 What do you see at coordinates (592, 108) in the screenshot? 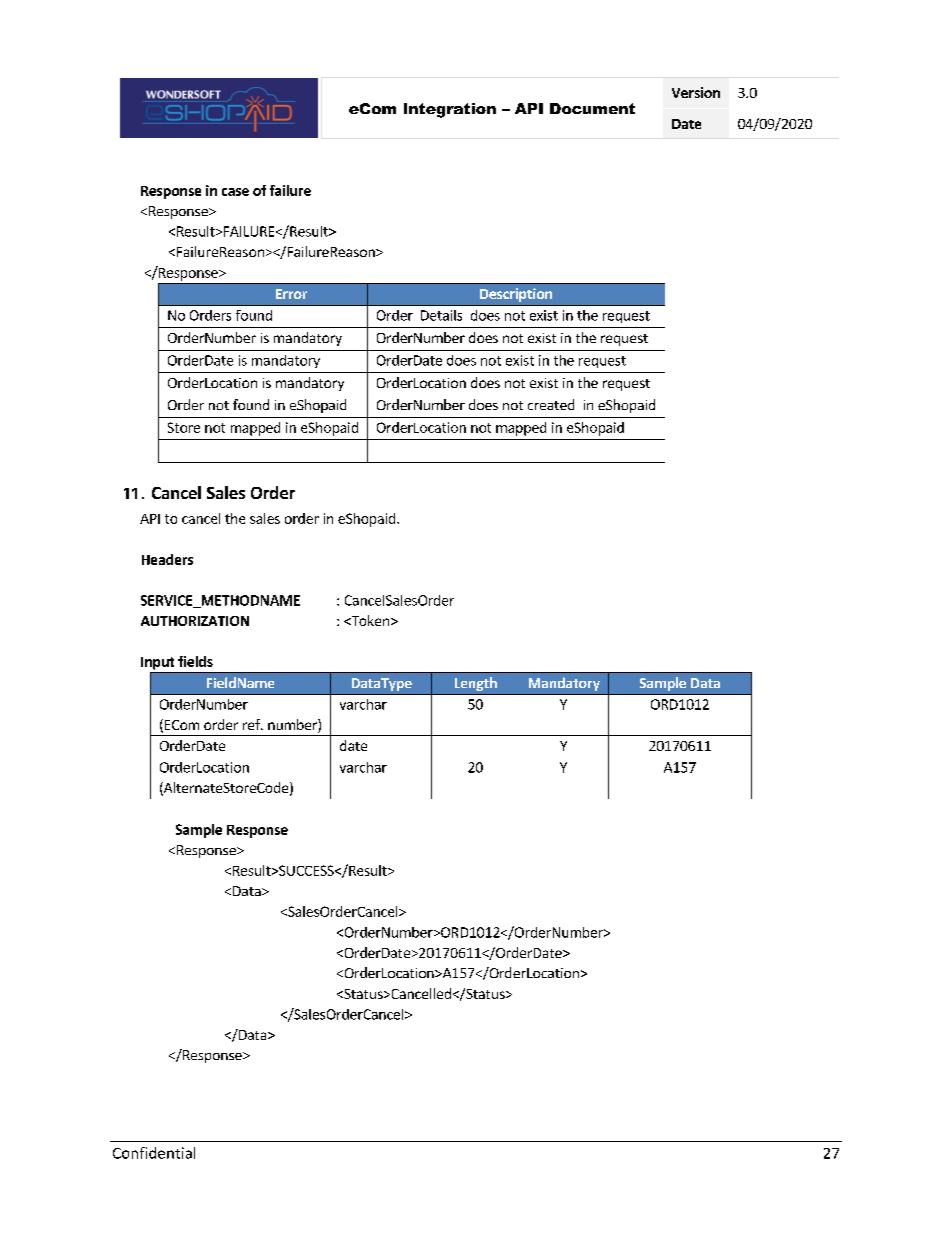
I see `Document` at bounding box center [592, 108].
